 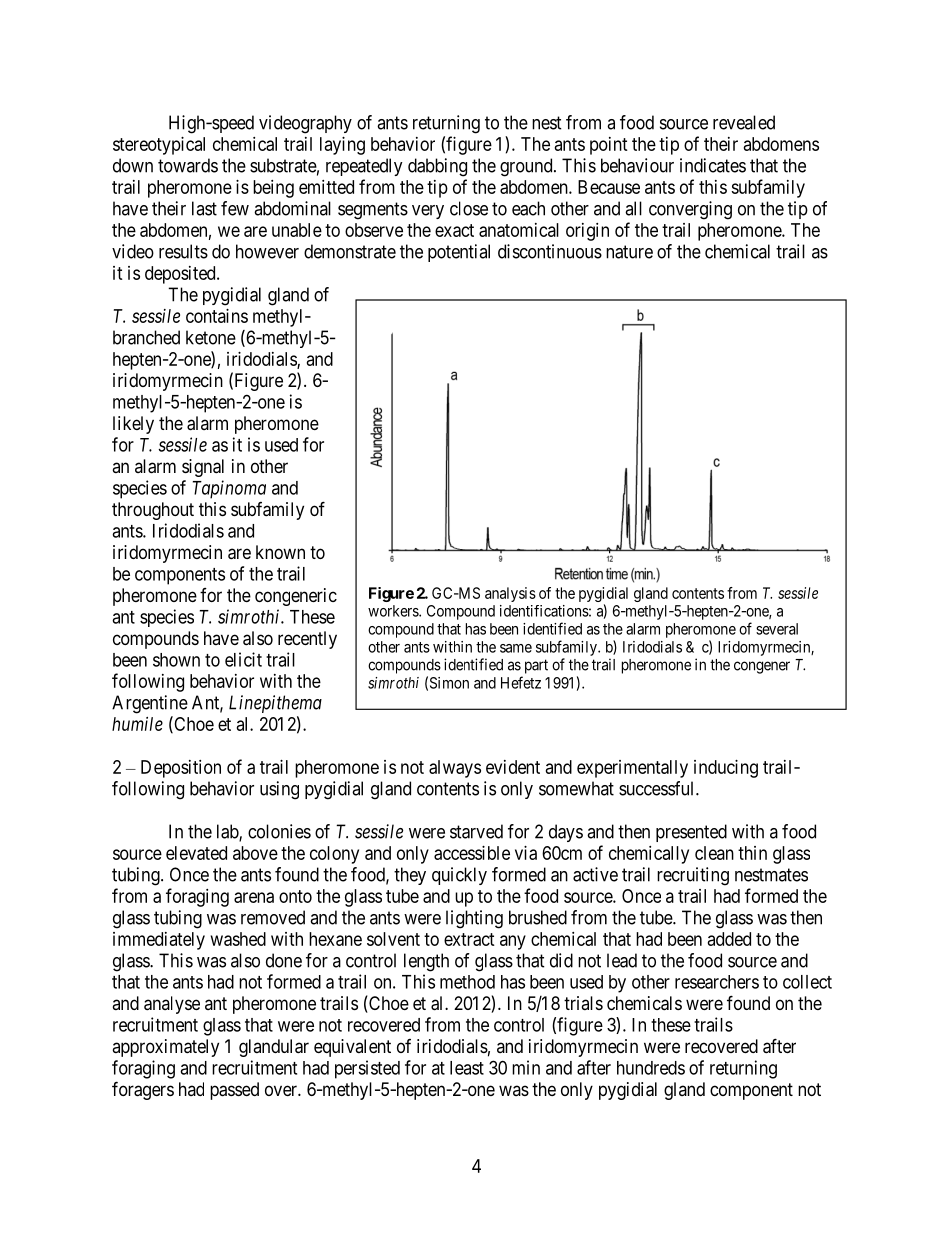 What do you see at coordinates (243, 659) in the screenshot?
I see `elicit` at bounding box center [243, 659].
